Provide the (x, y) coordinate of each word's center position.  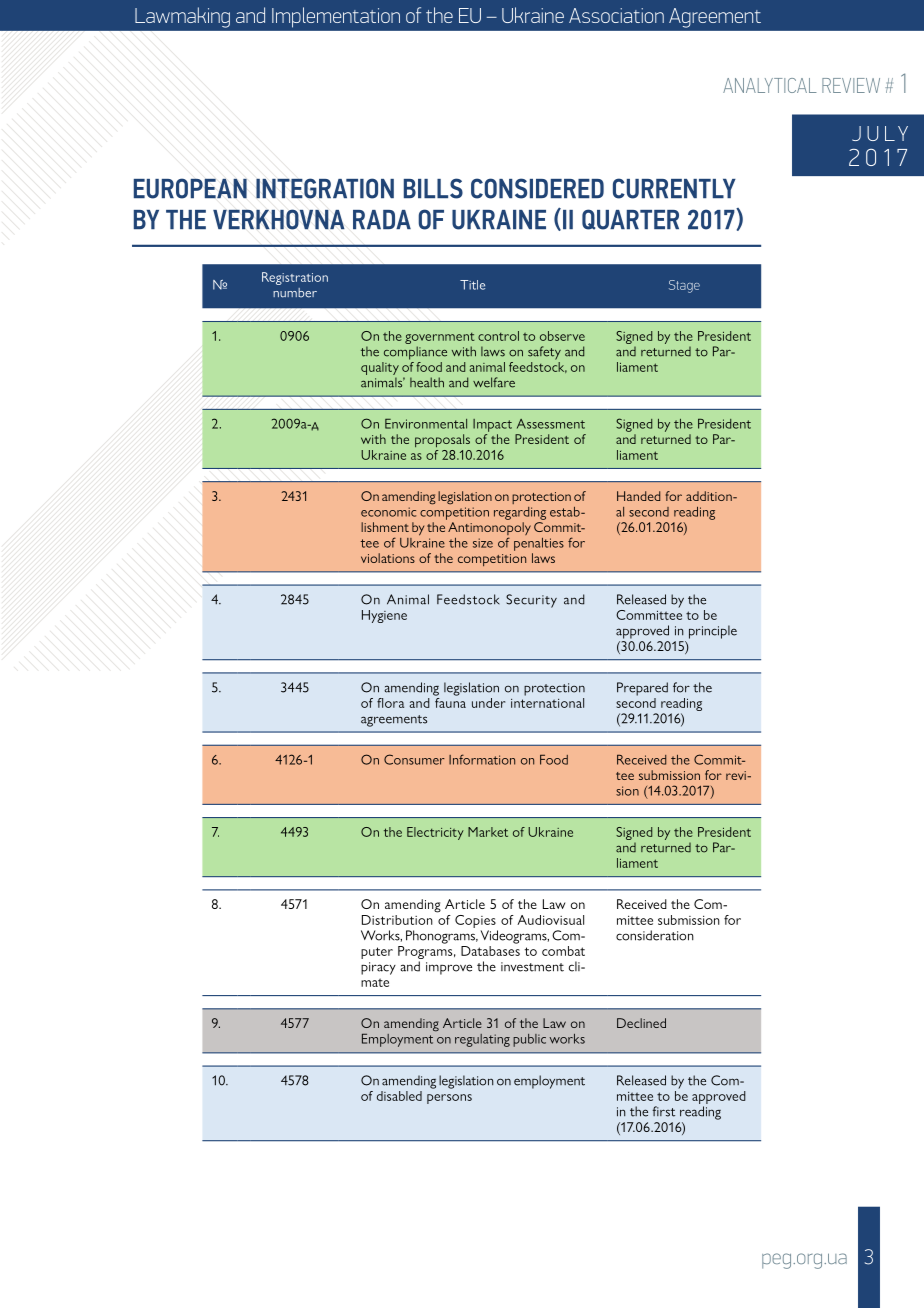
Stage (684, 286)
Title (472, 285)
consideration (655, 935)
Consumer (414, 759)
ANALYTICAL (770, 85)
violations (388, 558)
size (483, 543)
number (295, 293)
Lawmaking (182, 17)
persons (449, 1099)
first (663, 1111)
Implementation (336, 17)
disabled (399, 1096)
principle (713, 632)
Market (488, 832)
